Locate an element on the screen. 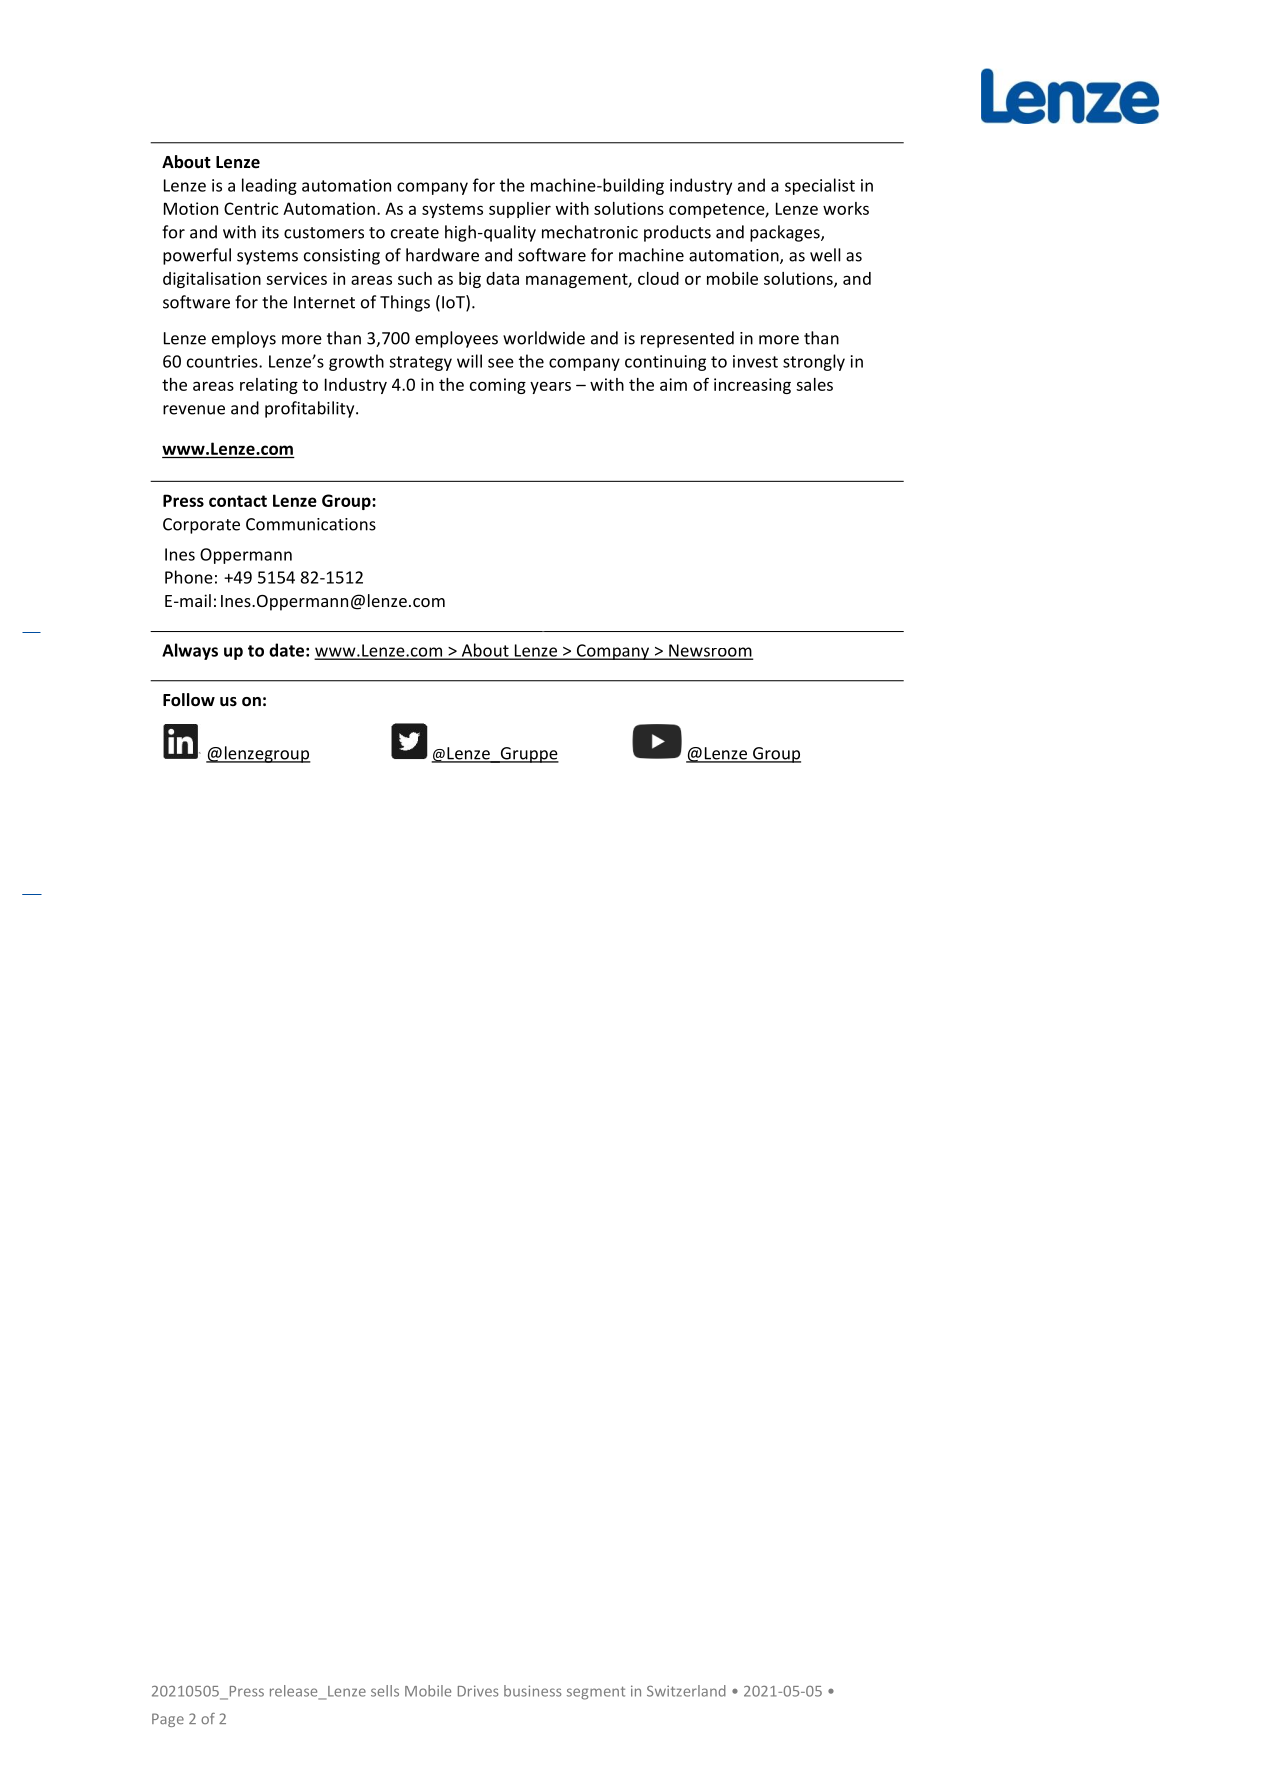 Image resolution: width=1265 pixels, height=1788 pixels. Newsroom is located at coordinates (710, 651).
